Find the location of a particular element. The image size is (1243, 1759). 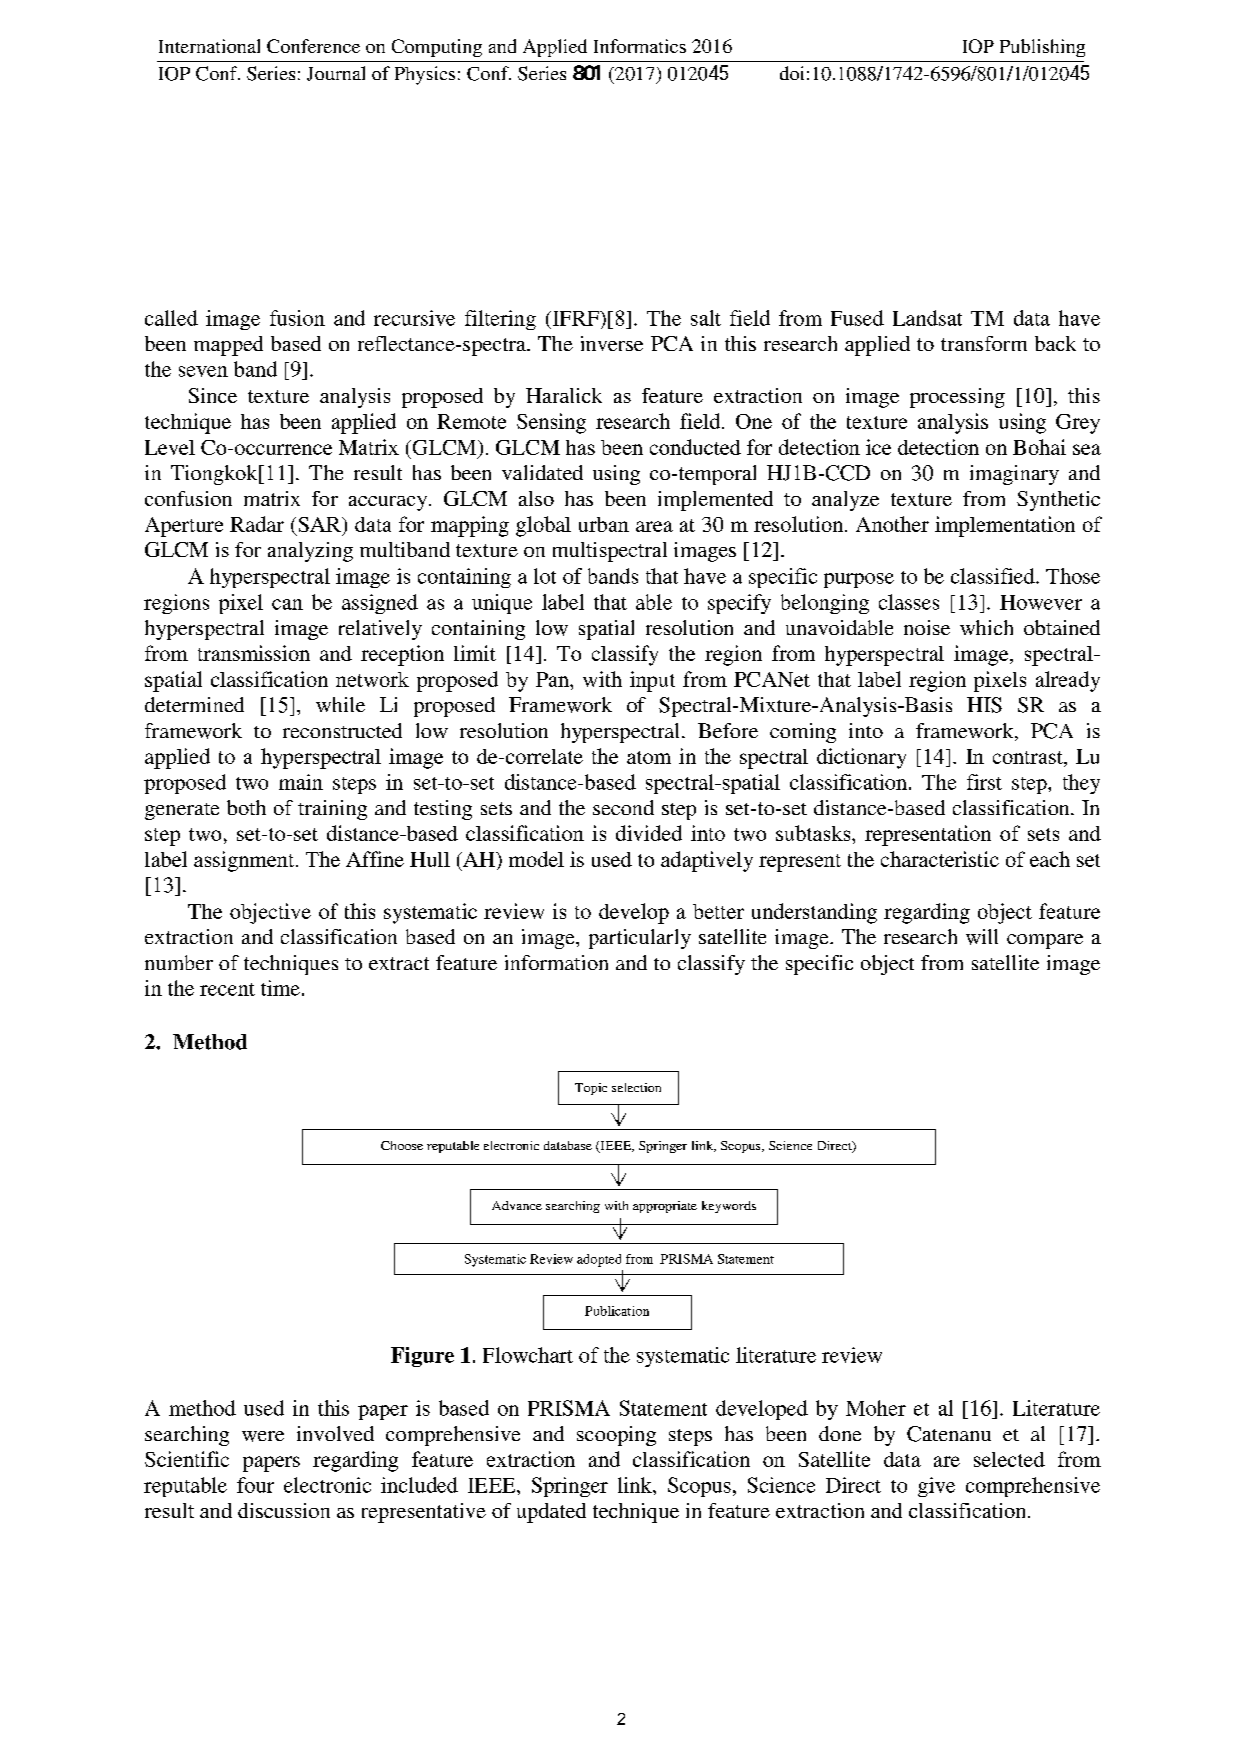

scooping is located at coordinates (616, 1436).
